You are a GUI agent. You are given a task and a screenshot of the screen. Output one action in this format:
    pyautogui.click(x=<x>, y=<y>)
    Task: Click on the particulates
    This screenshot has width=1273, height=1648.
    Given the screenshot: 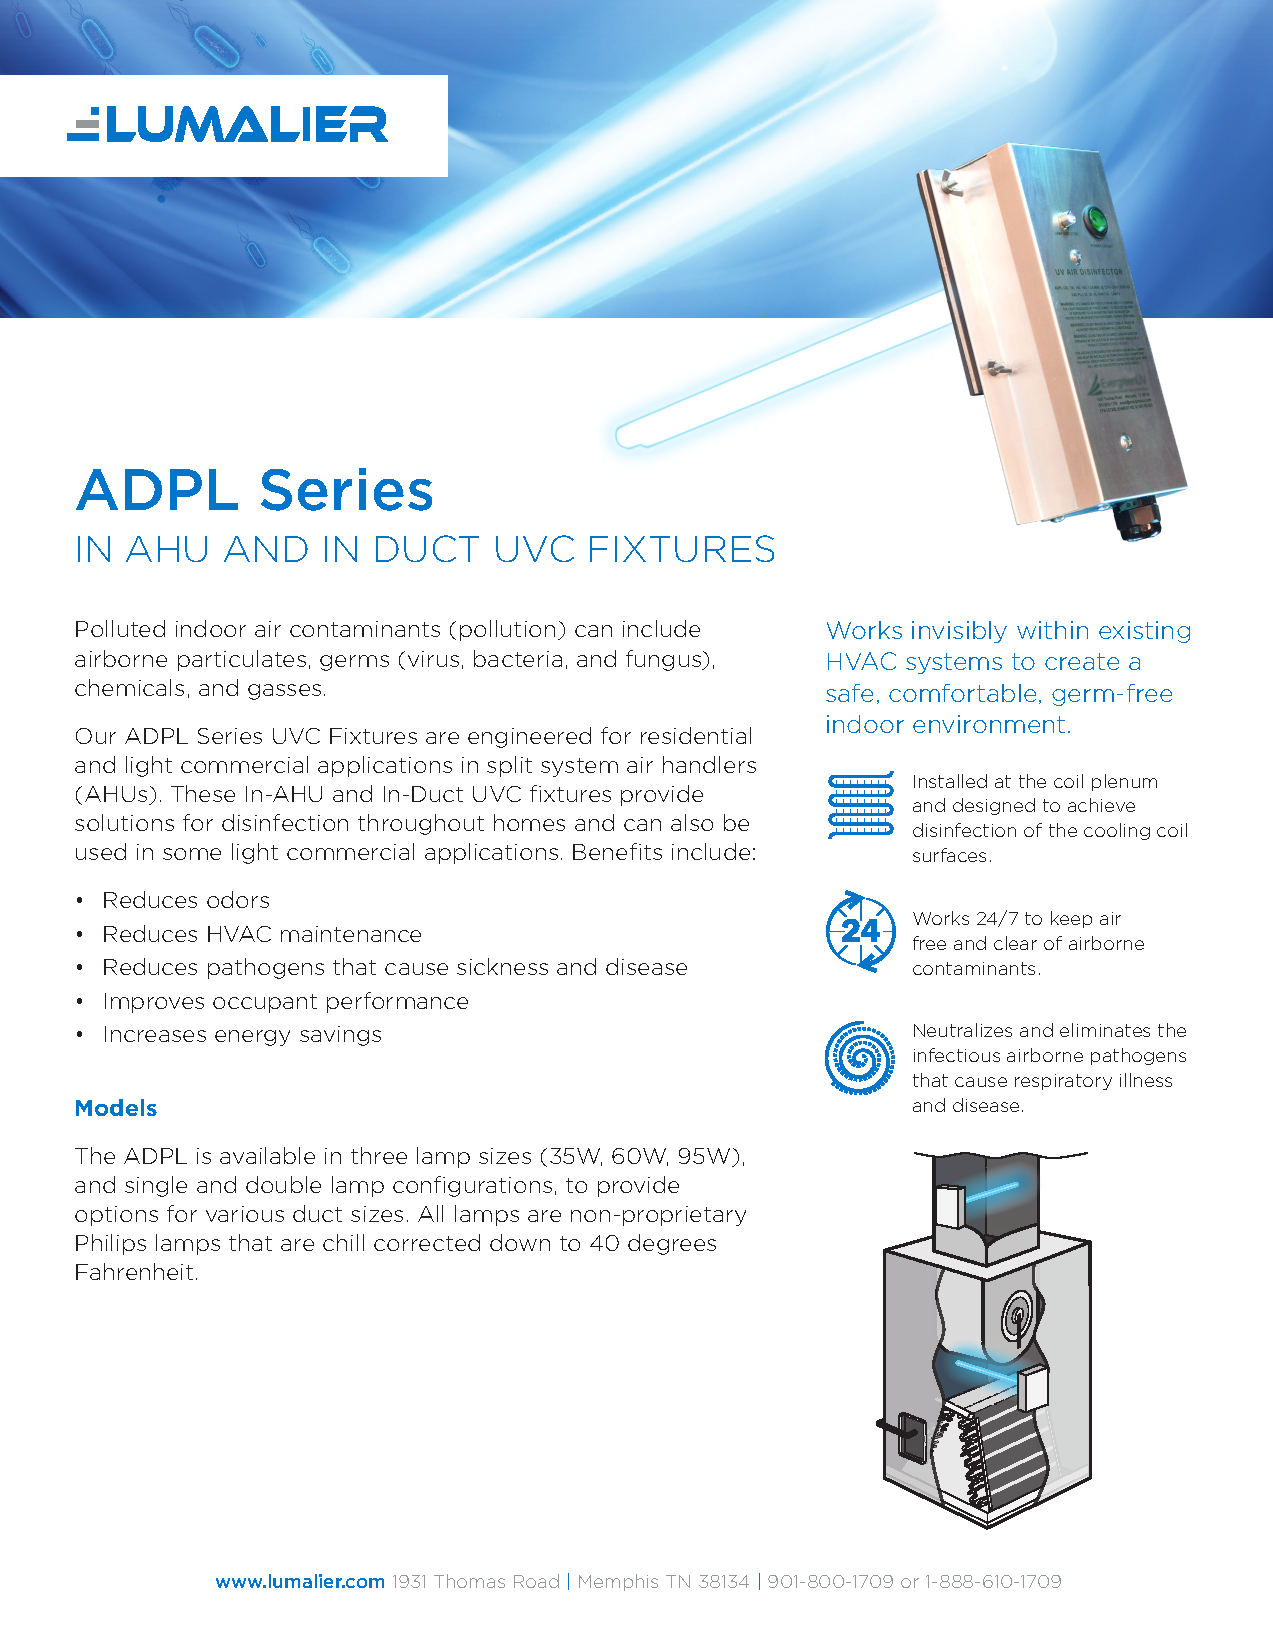 What is the action you would take?
    pyautogui.click(x=242, y=660)
